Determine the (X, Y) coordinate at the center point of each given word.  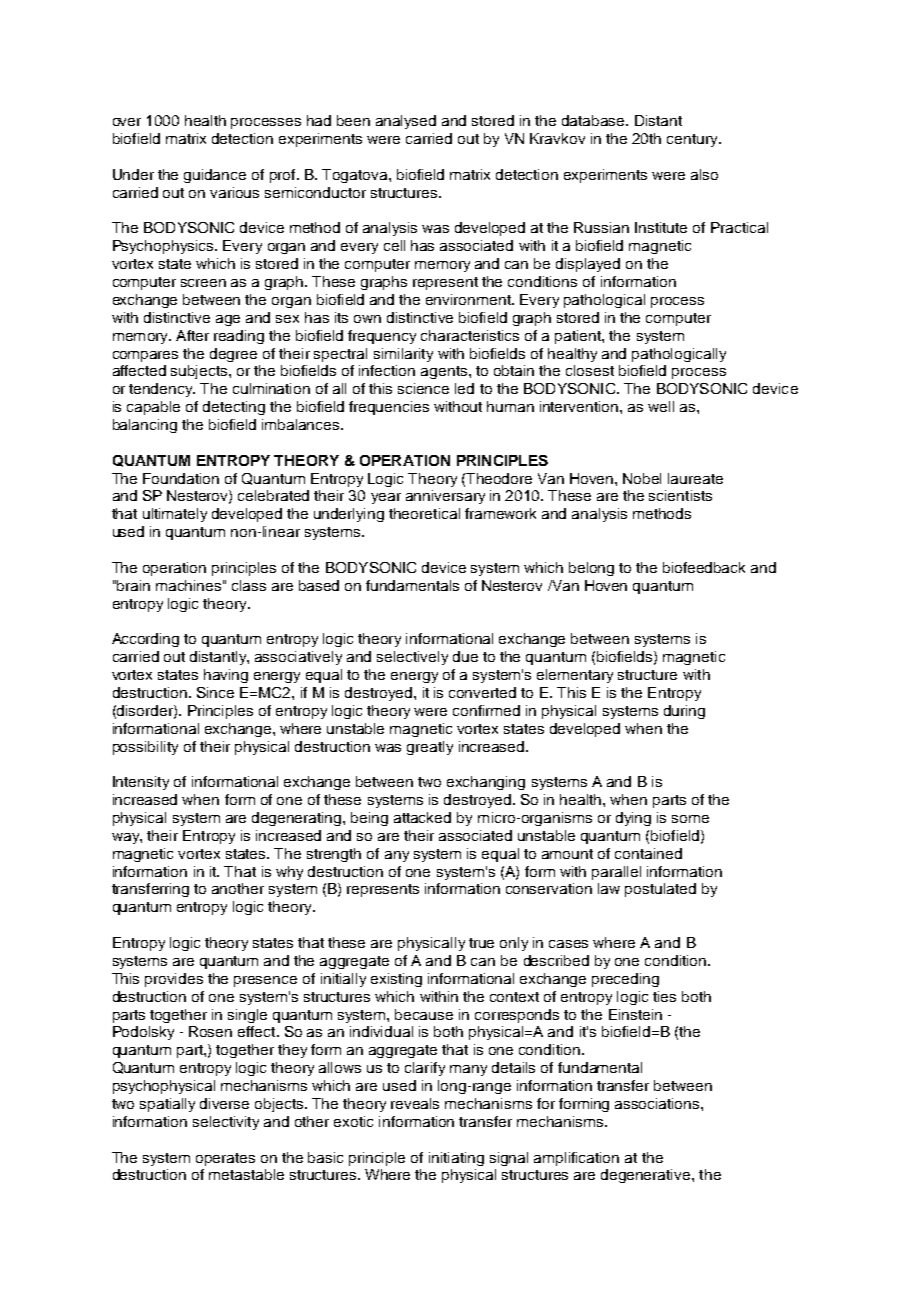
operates (225, 1159)
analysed (406, 122)
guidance (215, 176)
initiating (456, 1159)
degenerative (647, 1176)
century (693, 140)
